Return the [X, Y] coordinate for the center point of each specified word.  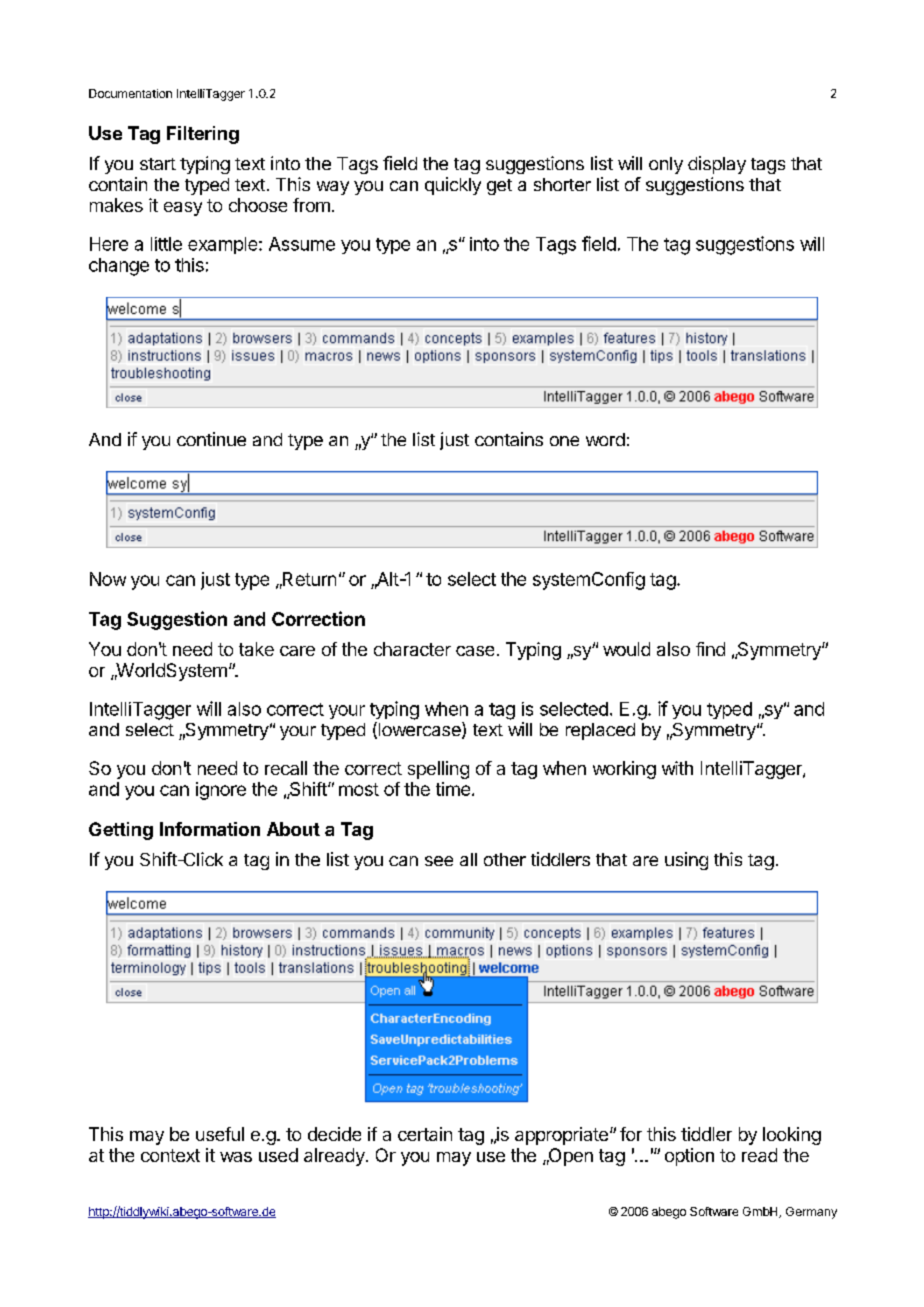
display [717, 165]
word [605, 439]
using [686, 861]
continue [211, 439]
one [564, 441]
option [689, 1157]
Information [210, 829]
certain [425, 1134]
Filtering [203, 135]
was [236, 1157]
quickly [453, 186]
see [439, 861]
